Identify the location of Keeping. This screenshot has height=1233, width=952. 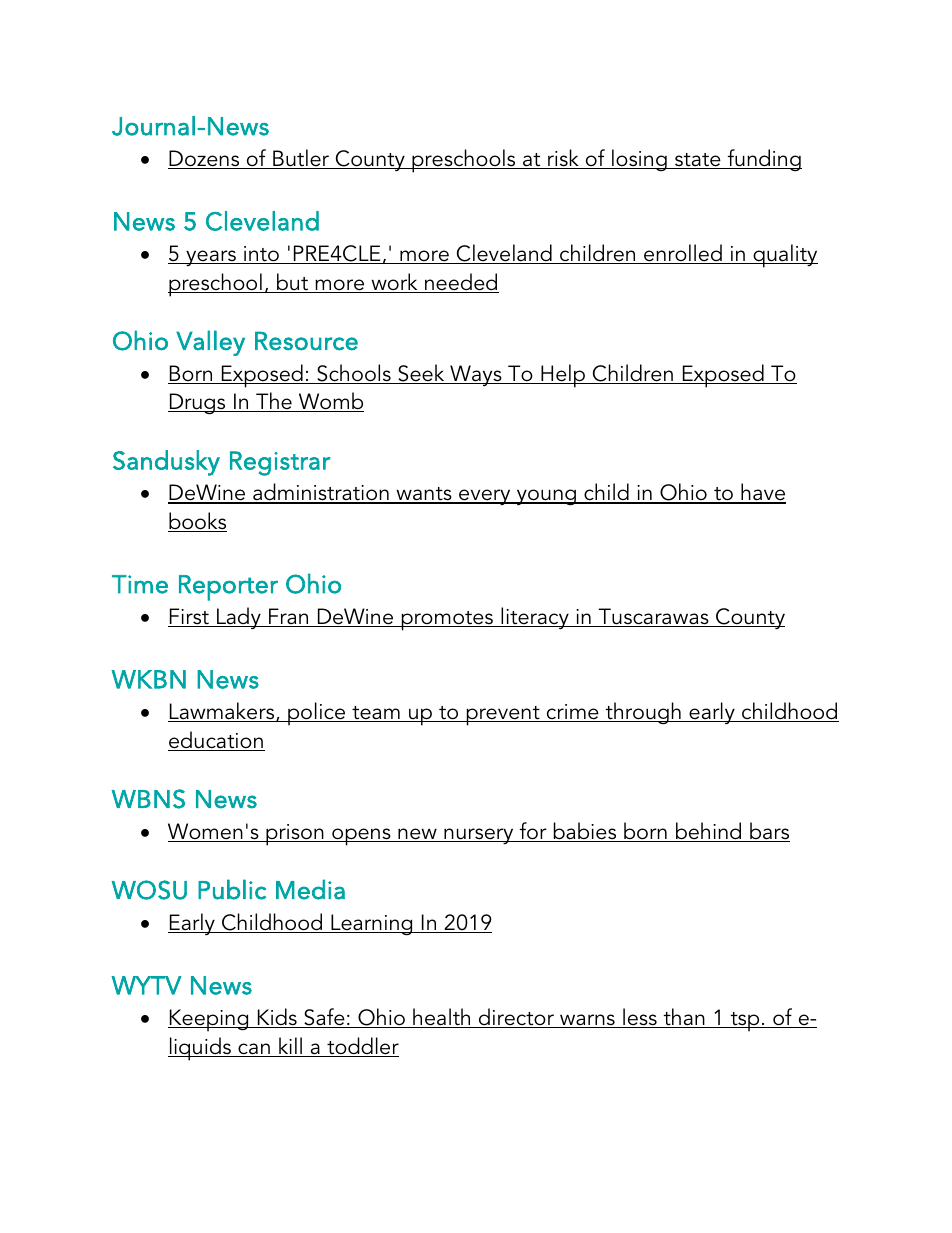
(209, 1020).
